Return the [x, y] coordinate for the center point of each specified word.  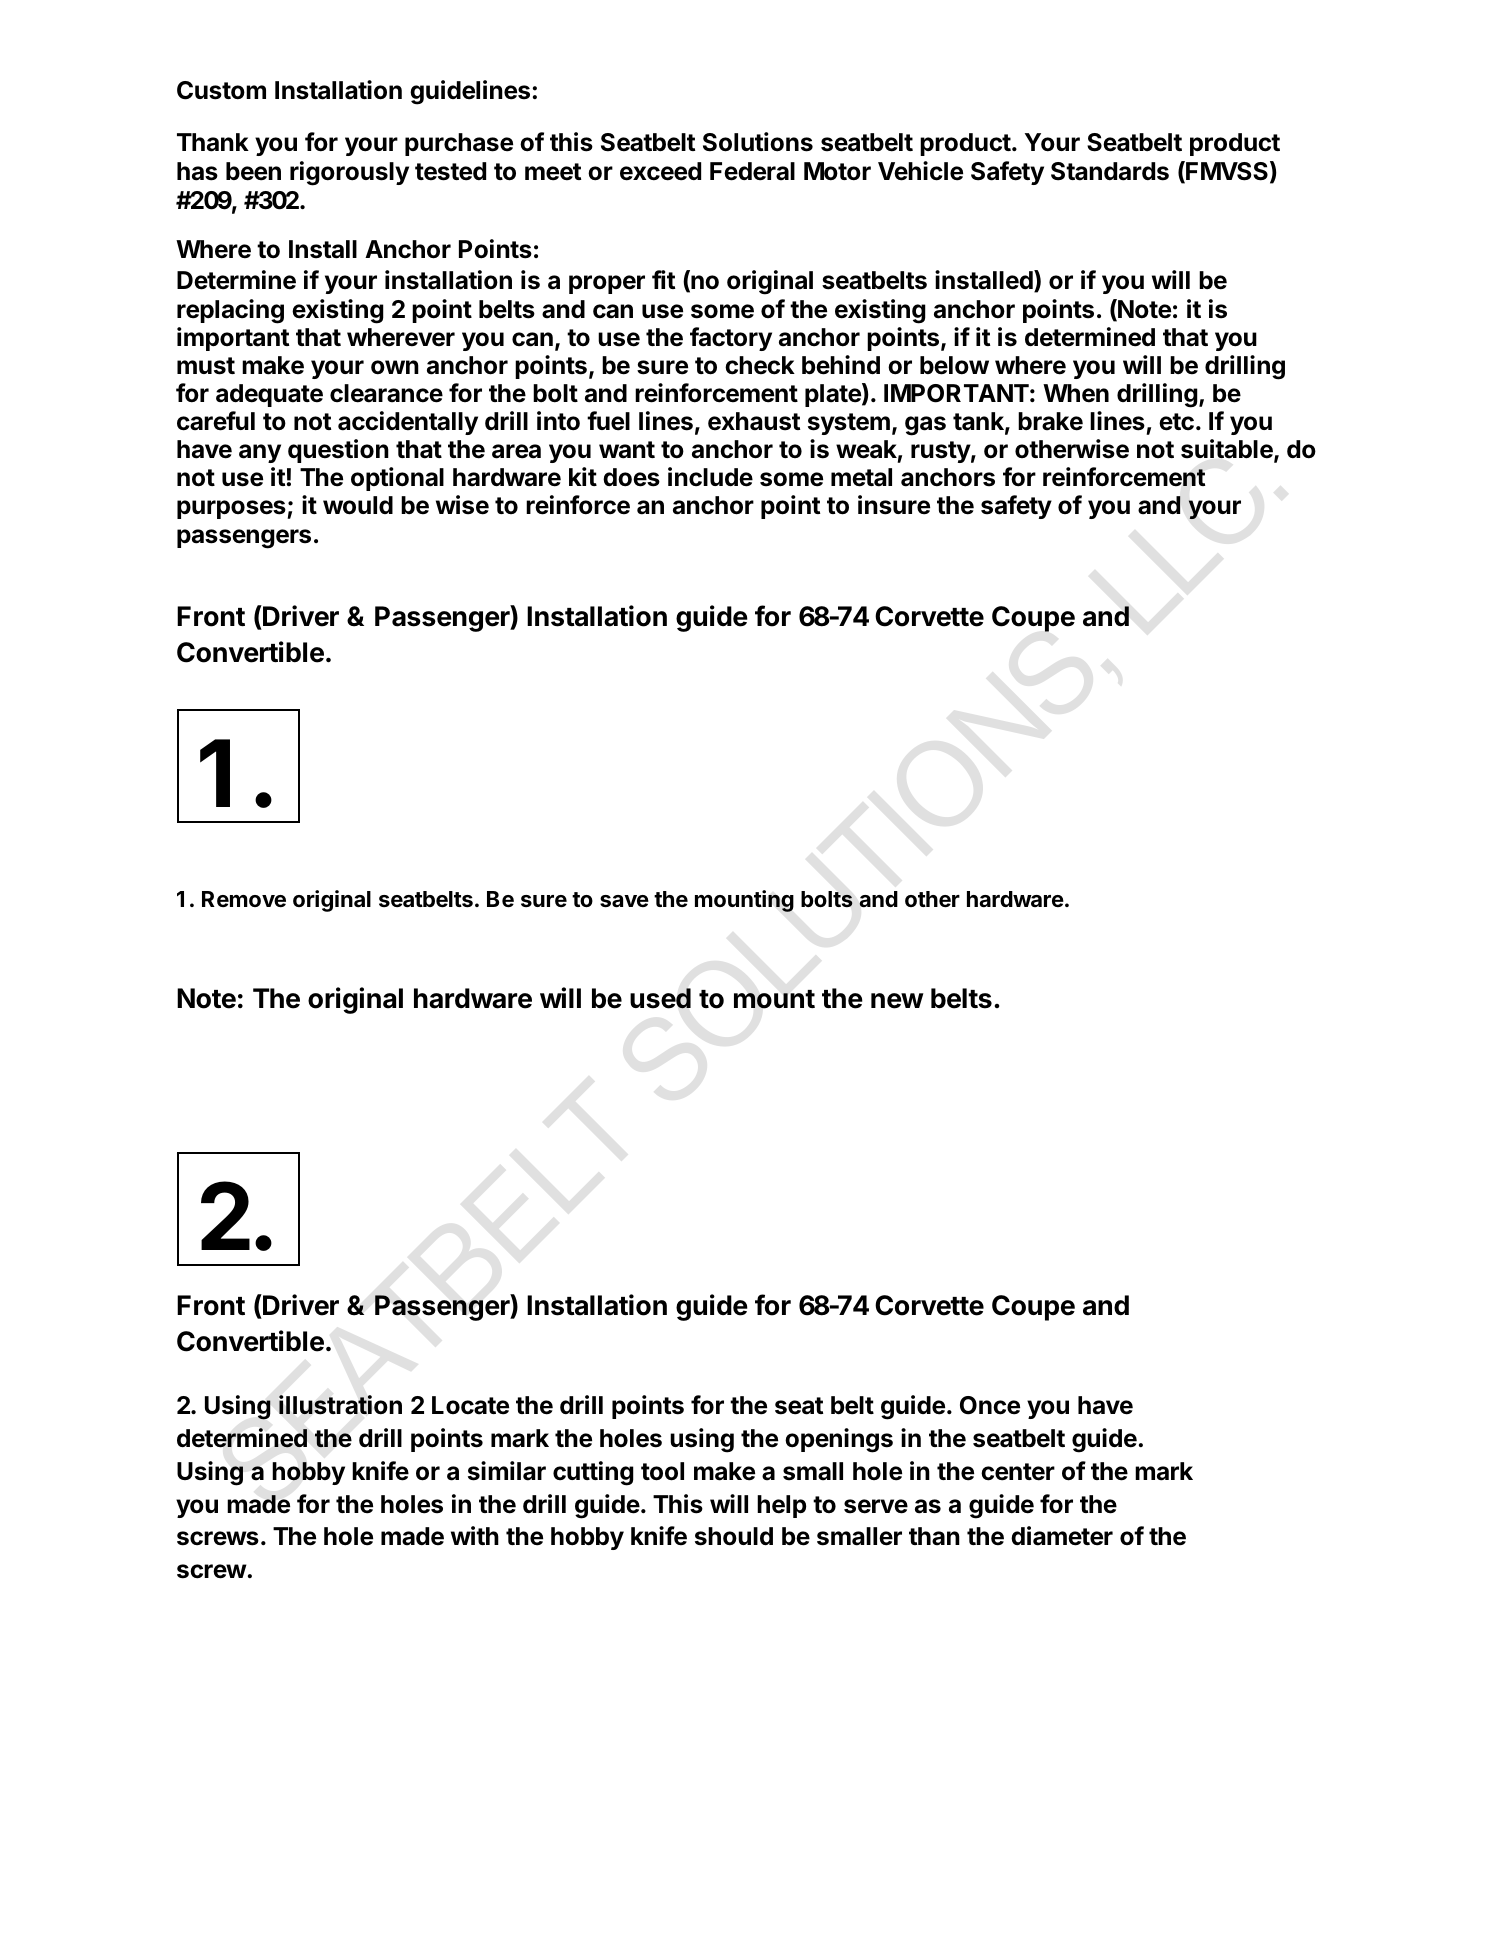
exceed [660, 171]
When [1076, 393]
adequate [269, 395]
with [475, 1535]
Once [990, 1405]
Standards [1110, 171]
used [660, 998]
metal [861, 477]
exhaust [754, 421]
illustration [340, 1405]
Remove [244, 899]
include [710, 477]
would [358, 505]
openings [839, 1440]
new [897, 1001]
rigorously [349, 173]
